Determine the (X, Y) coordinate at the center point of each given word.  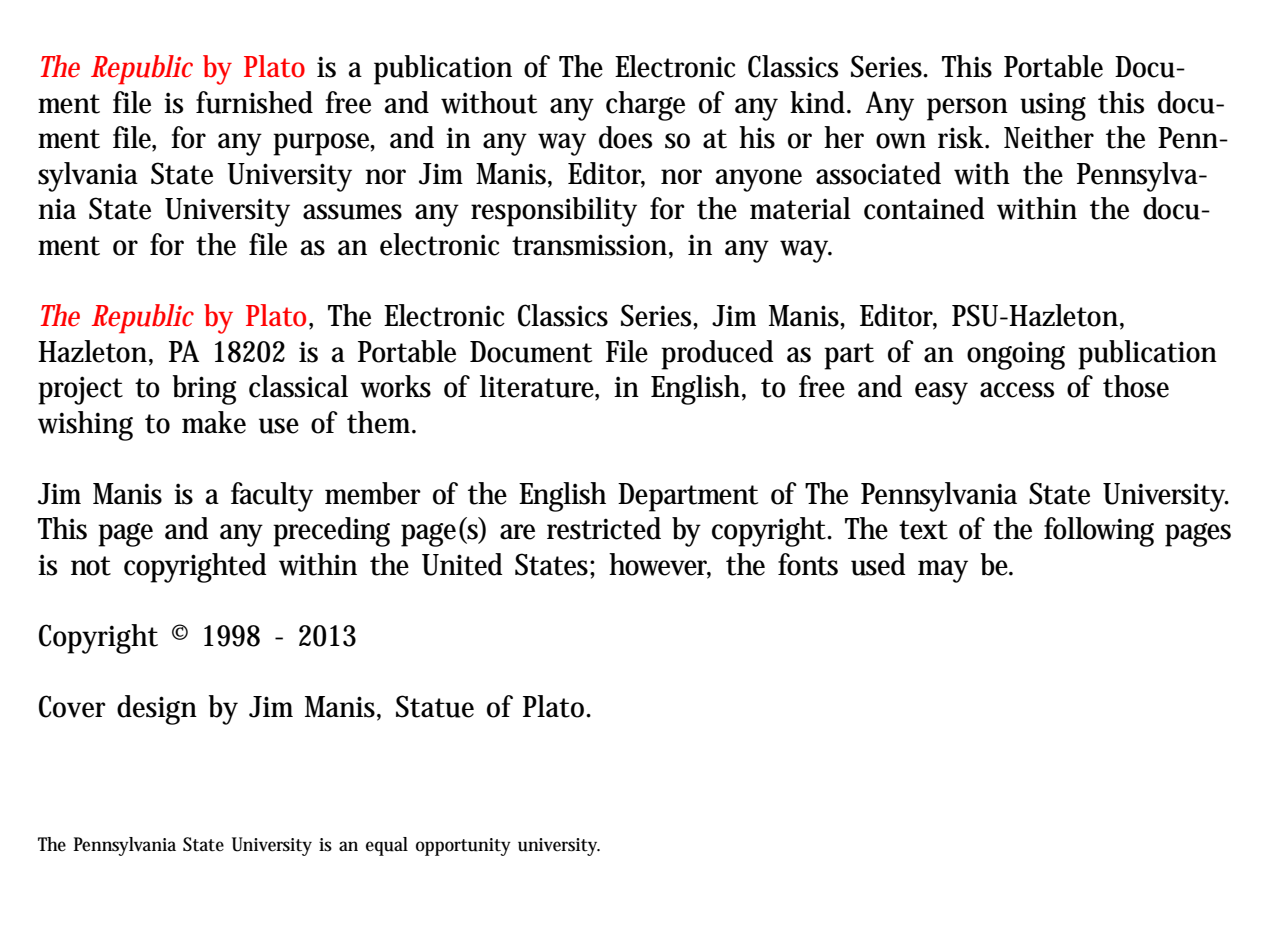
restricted (604, 528)
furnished (254, 102)
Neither (1049, 137)
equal (387, 846)
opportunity (463, 847)
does (625, 137)
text (923, 530)
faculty (272, 497)
